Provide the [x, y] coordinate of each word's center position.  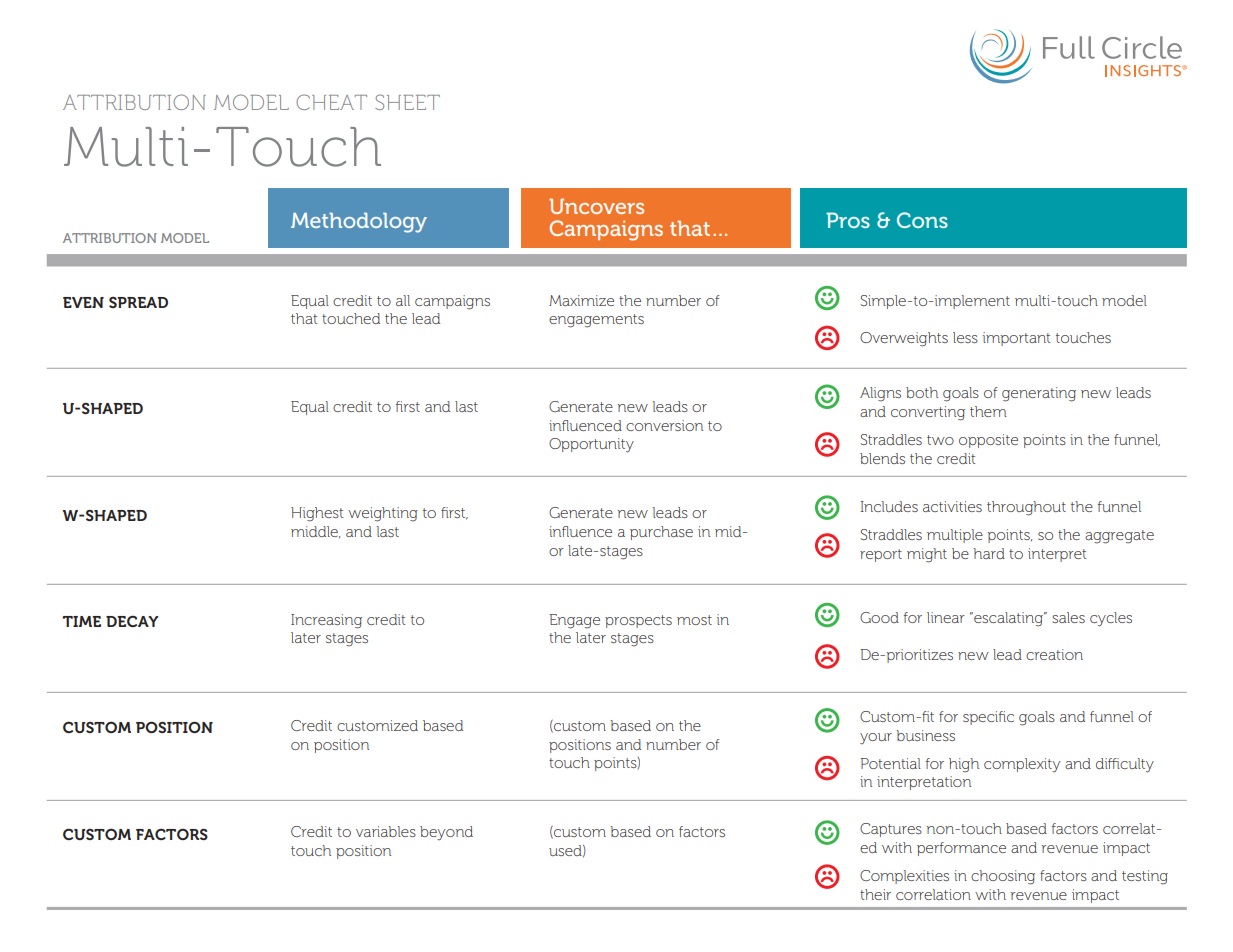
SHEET [407, 102]
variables [386, 831]
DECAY [132, 621]
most [694, 620]
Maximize [581, 300]
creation [1054, 654]
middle [315, 532]
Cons [922, 220]
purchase [661, 533]
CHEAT [331, 102]
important [1017, 339]
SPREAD [138, 302]
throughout [1026, 508]
